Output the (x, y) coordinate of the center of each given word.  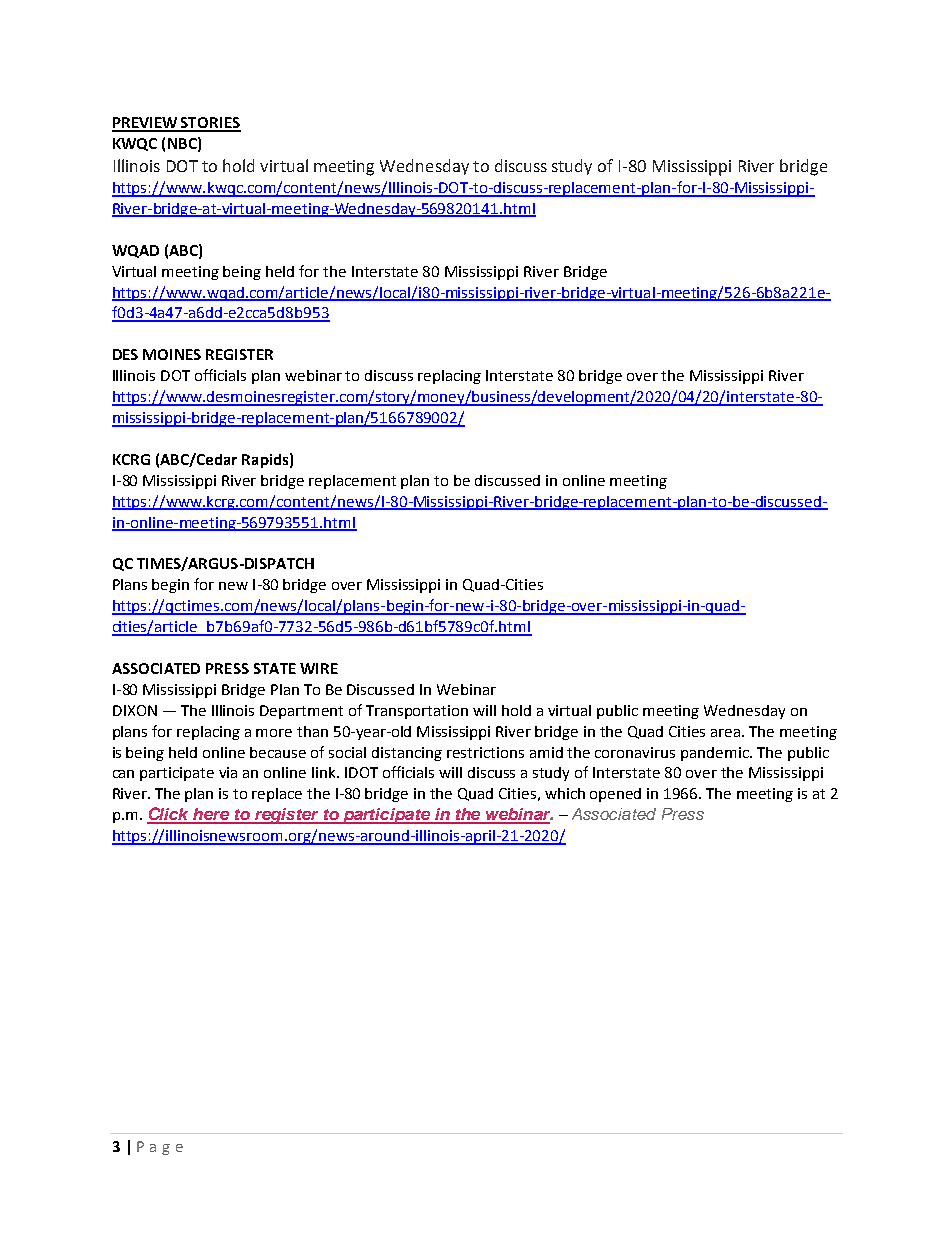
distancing (407, 754)
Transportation (417, 712)
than (312, 731)
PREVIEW (146, 124)
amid (546, 752)
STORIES (210, 124)
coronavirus (635, 752)
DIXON (135, 710)
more (274, 733)
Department (301, 712)
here (211, 815)
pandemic (716, 754)
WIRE (319, 668)
